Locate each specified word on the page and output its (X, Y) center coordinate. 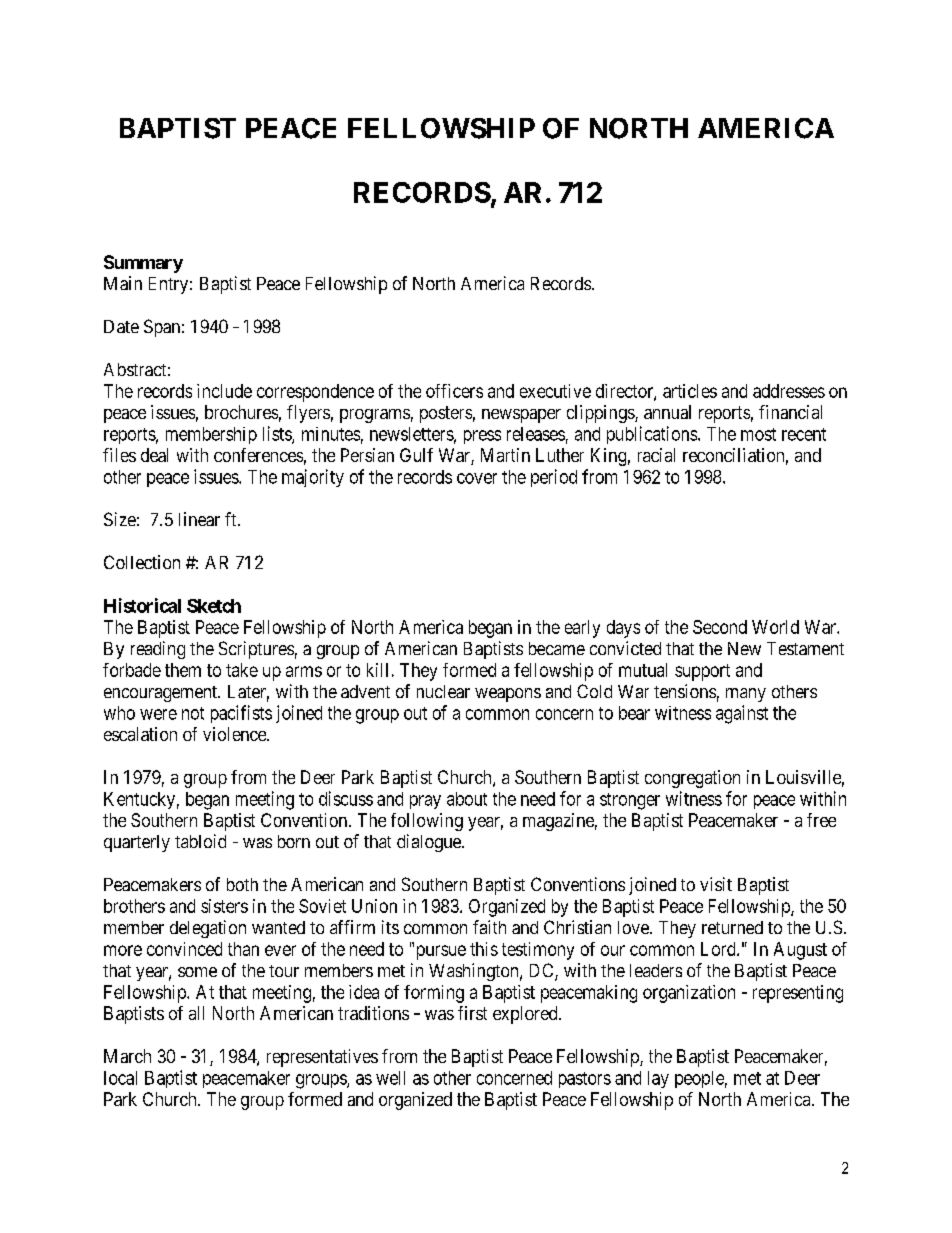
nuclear (443, 691)
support (702, 672)
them (183, 670)
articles (690, 391)
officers (454, 391)
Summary (143, 264)
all (196, 1013)
